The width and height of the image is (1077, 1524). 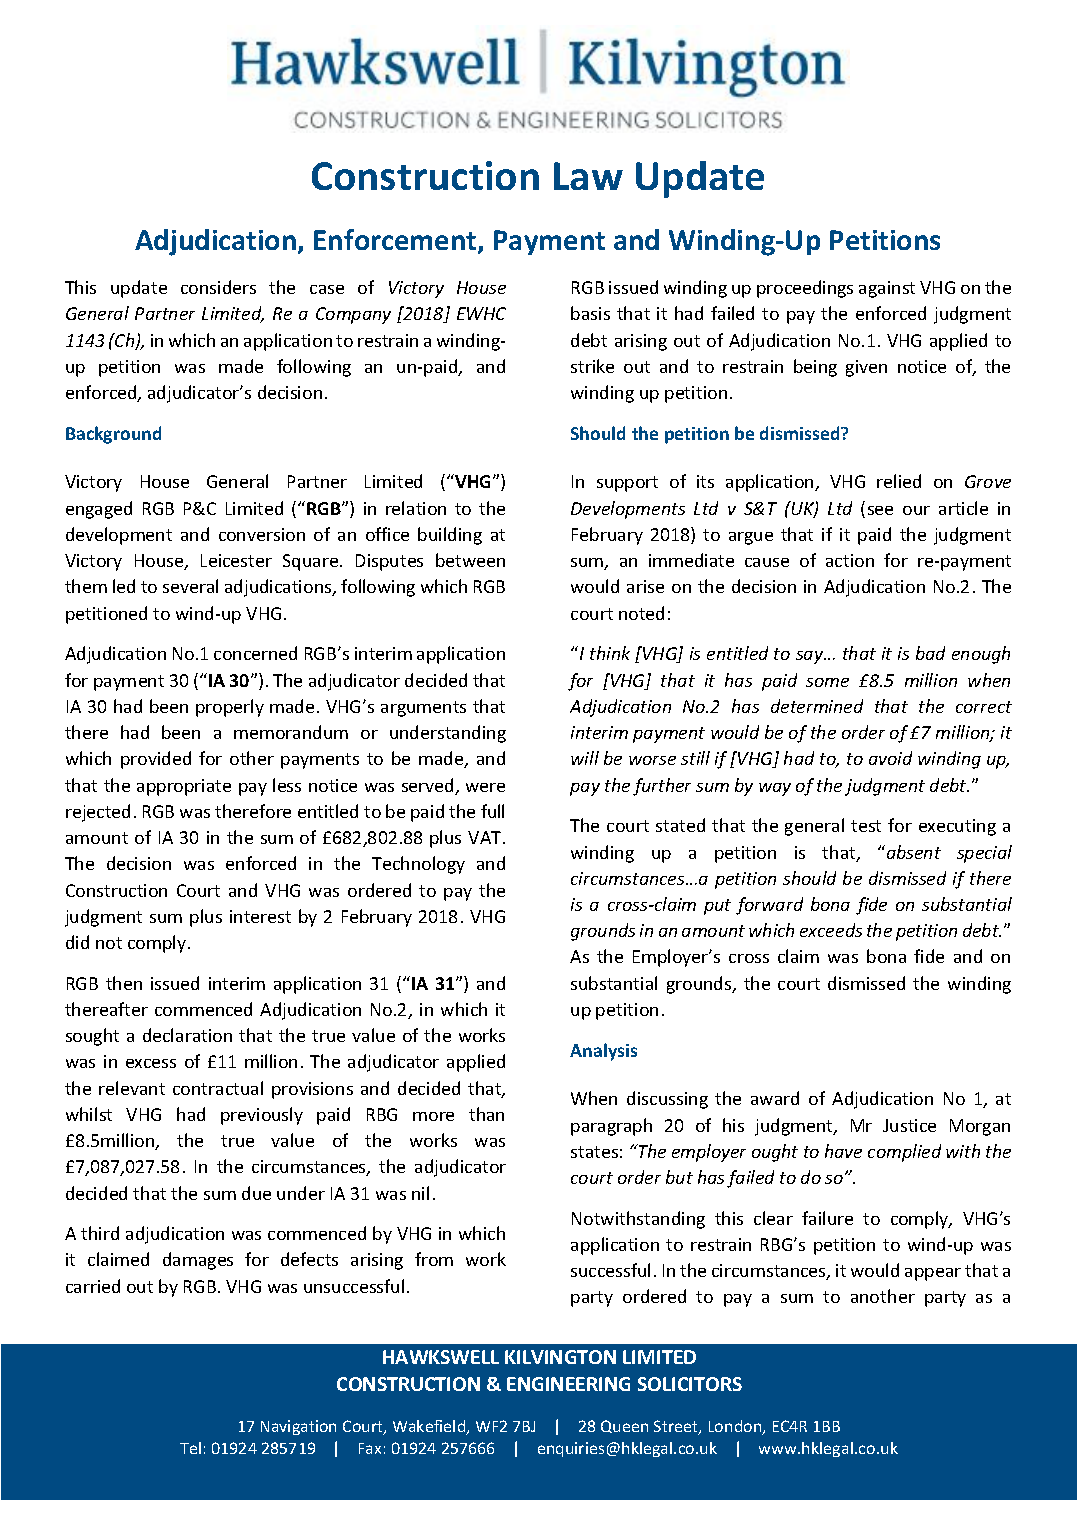 I want to click on several, so click(x=190, y=586).
